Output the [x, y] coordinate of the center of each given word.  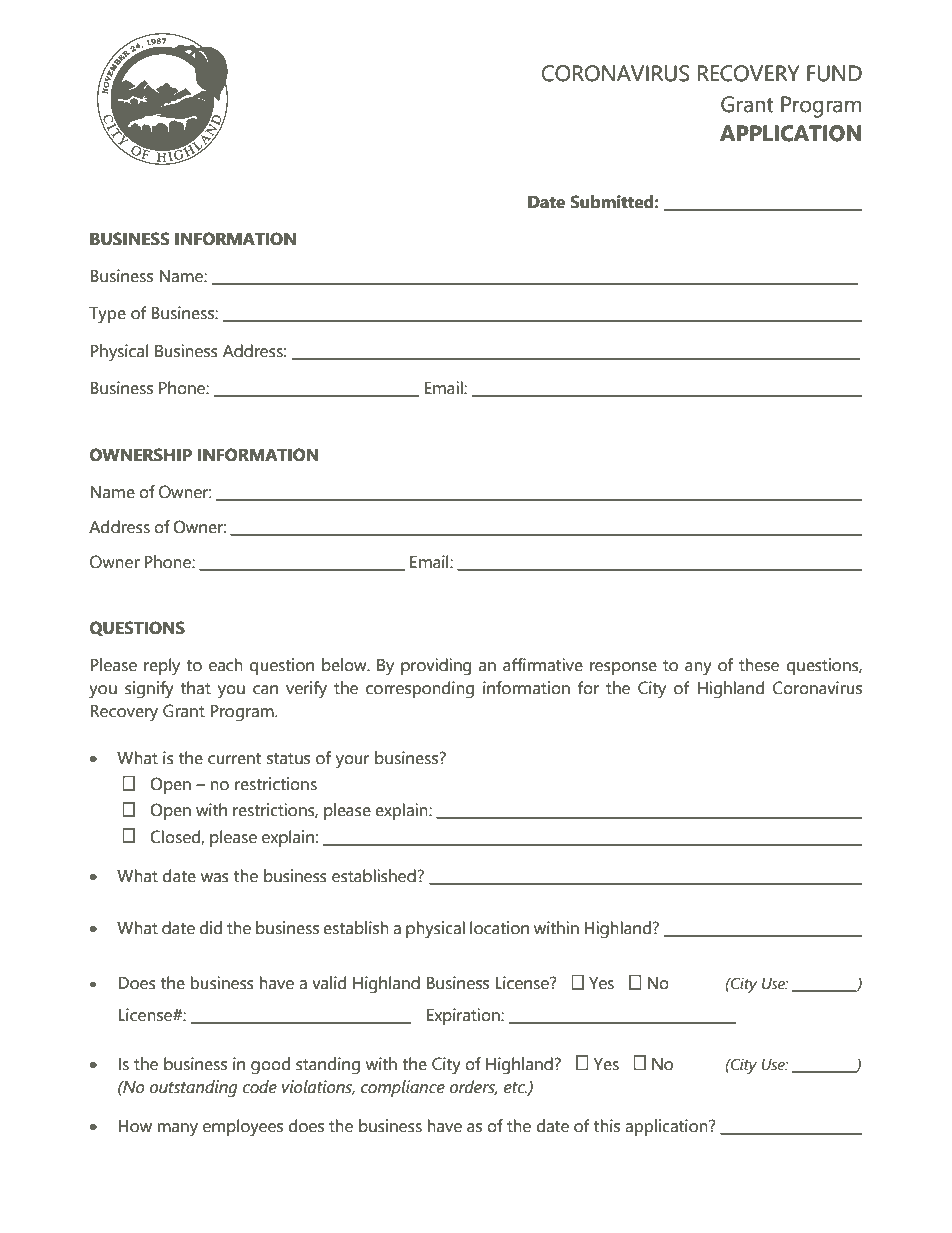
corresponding [420, 690]
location [499, 928]
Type [107, 315]
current [234, 759]
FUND [834, 73]
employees [243, 1128]
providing [436, 667]
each [226, 665]
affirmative [543, 665]
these [759, 665]
